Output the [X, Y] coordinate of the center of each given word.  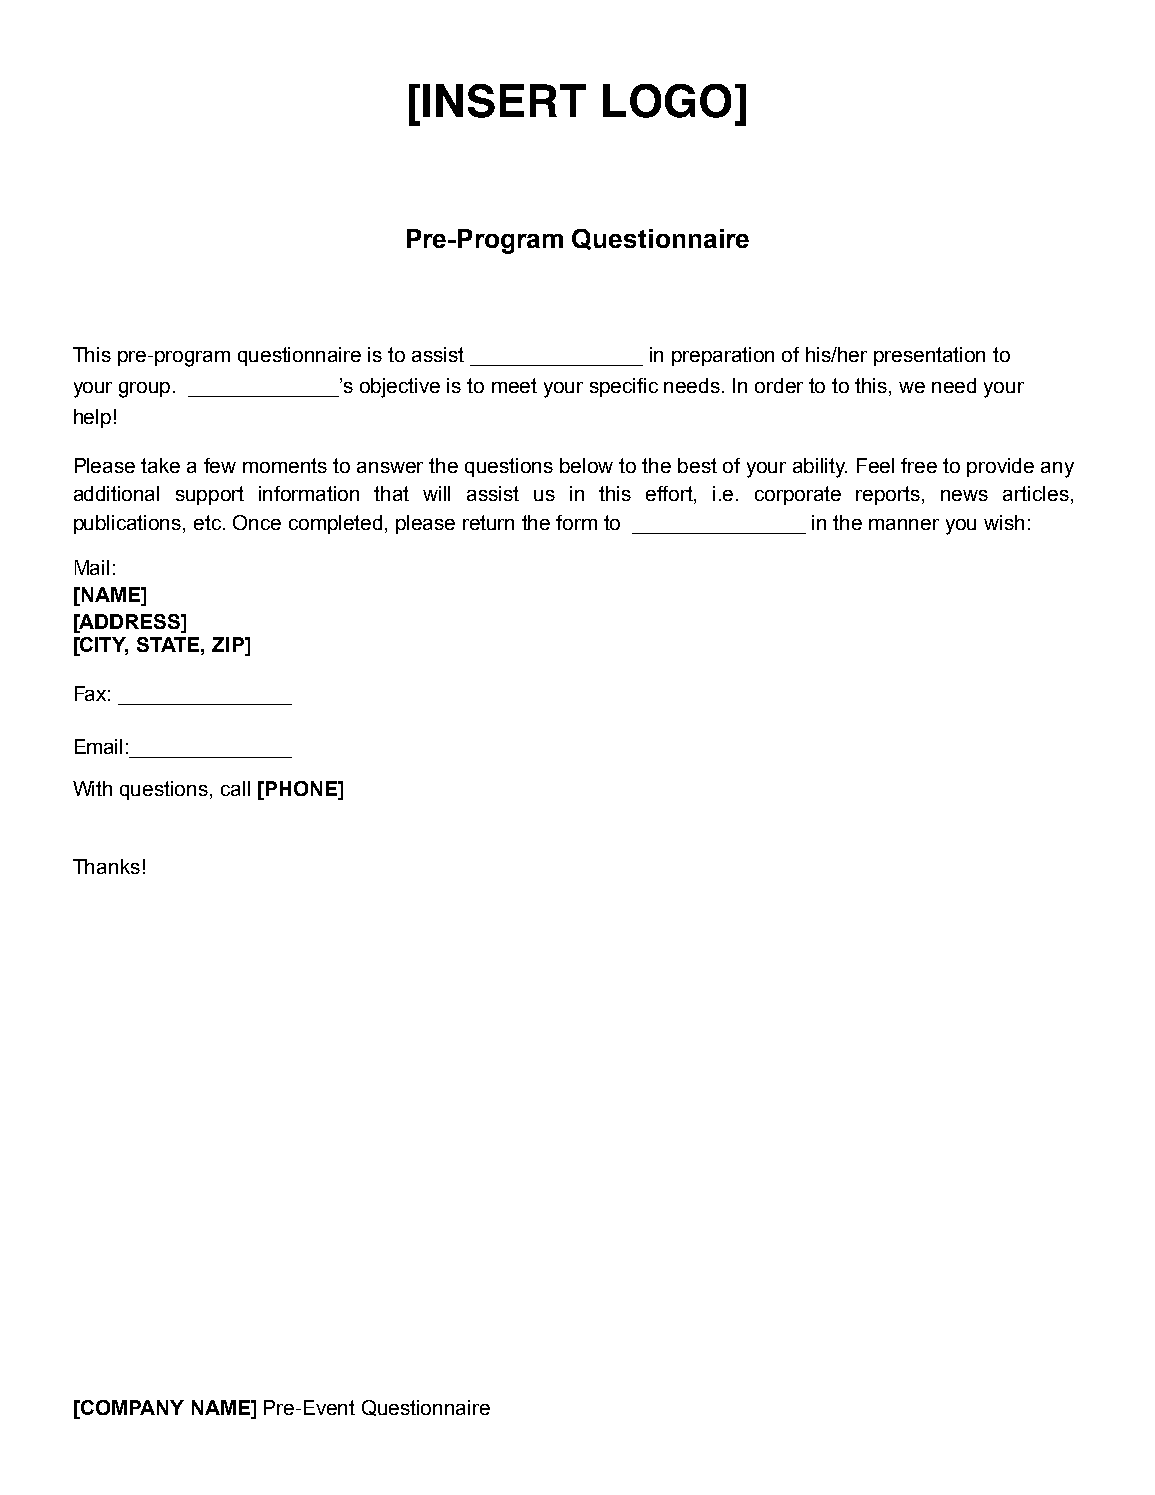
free [919, 465]
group [146, 390]
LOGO [667, 101]
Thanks [106, 866]
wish [1004, 522]
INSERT [504, 101]
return [488, 522]
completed [335, 524]
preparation [723, 356]
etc [209, 522]
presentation [929, 356]
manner [904, 524]
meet [514, 385]
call [235, 788]
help [92, 418]
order [779, 385]
